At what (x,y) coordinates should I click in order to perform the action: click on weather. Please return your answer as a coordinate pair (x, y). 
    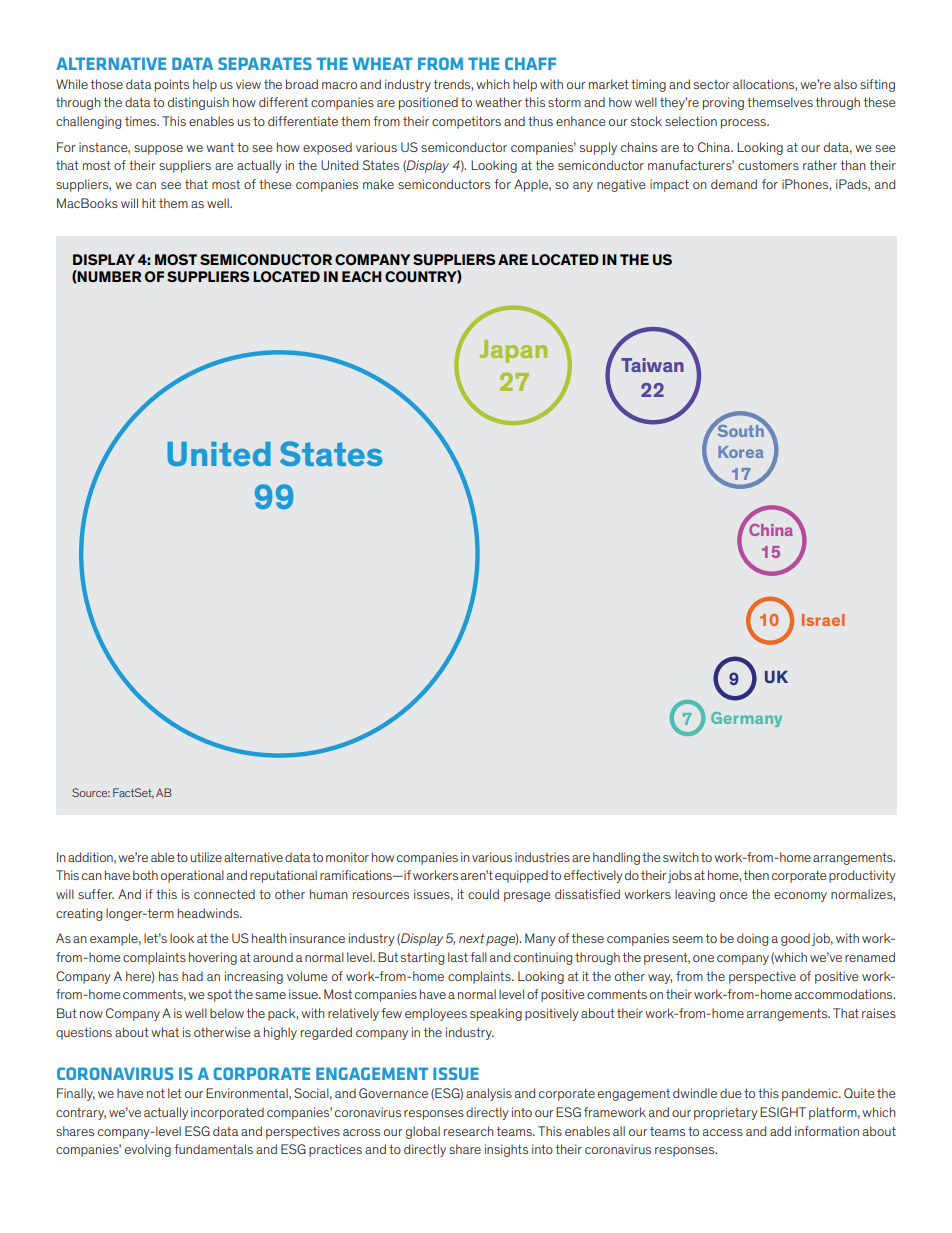
    Looking at the image, I should click on (498, 102).
